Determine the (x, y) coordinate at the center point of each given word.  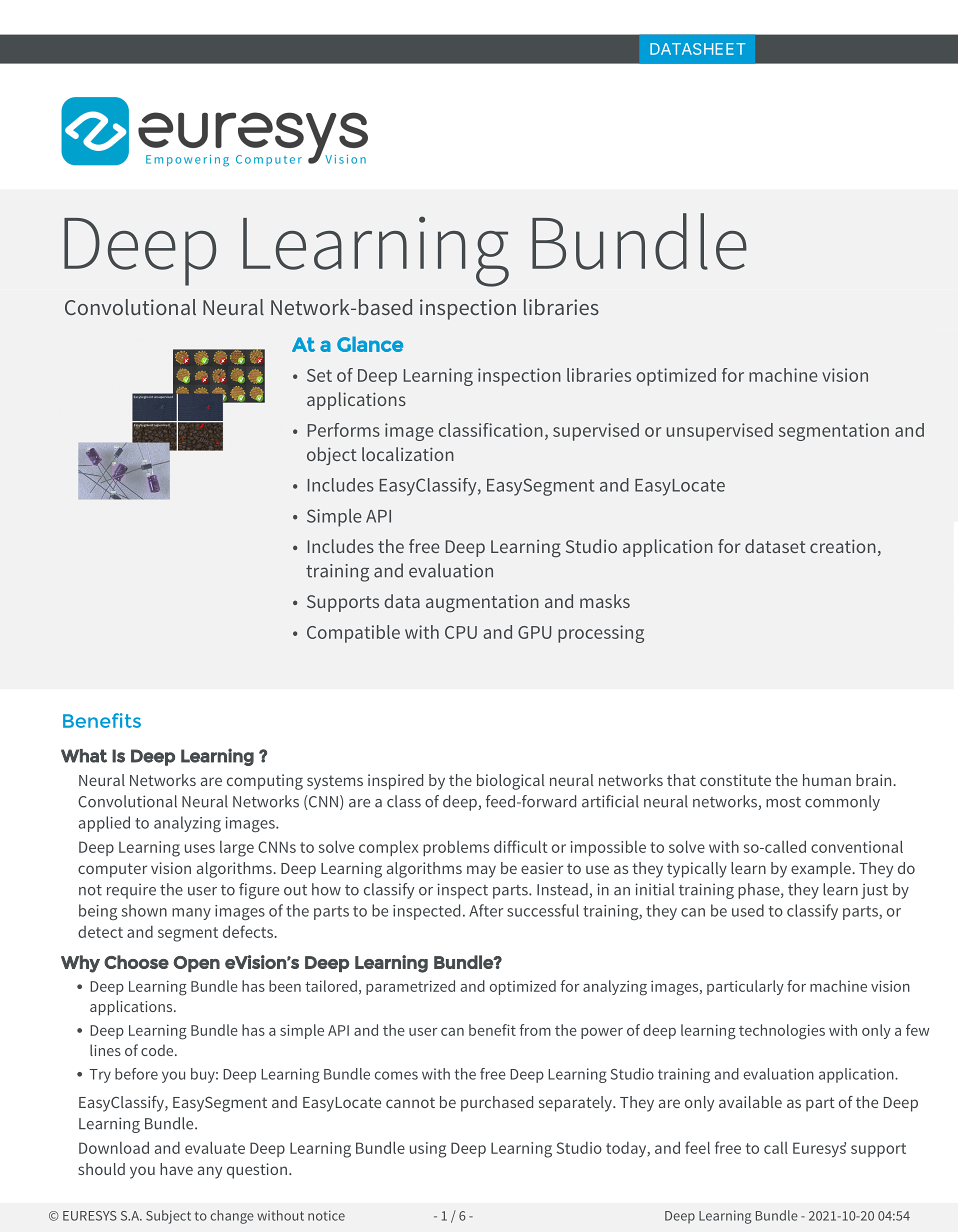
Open (196, 964)
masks (605, 601)
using (428, 1150)
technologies (782, 1032)
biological (511, 782)
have (176, 1169)
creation (843, 546)
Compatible (353, 634)
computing (265, 782)
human (827, 780)
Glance (370, 344)
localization (408, 454)
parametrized (410, 987)
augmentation (482, 603)
